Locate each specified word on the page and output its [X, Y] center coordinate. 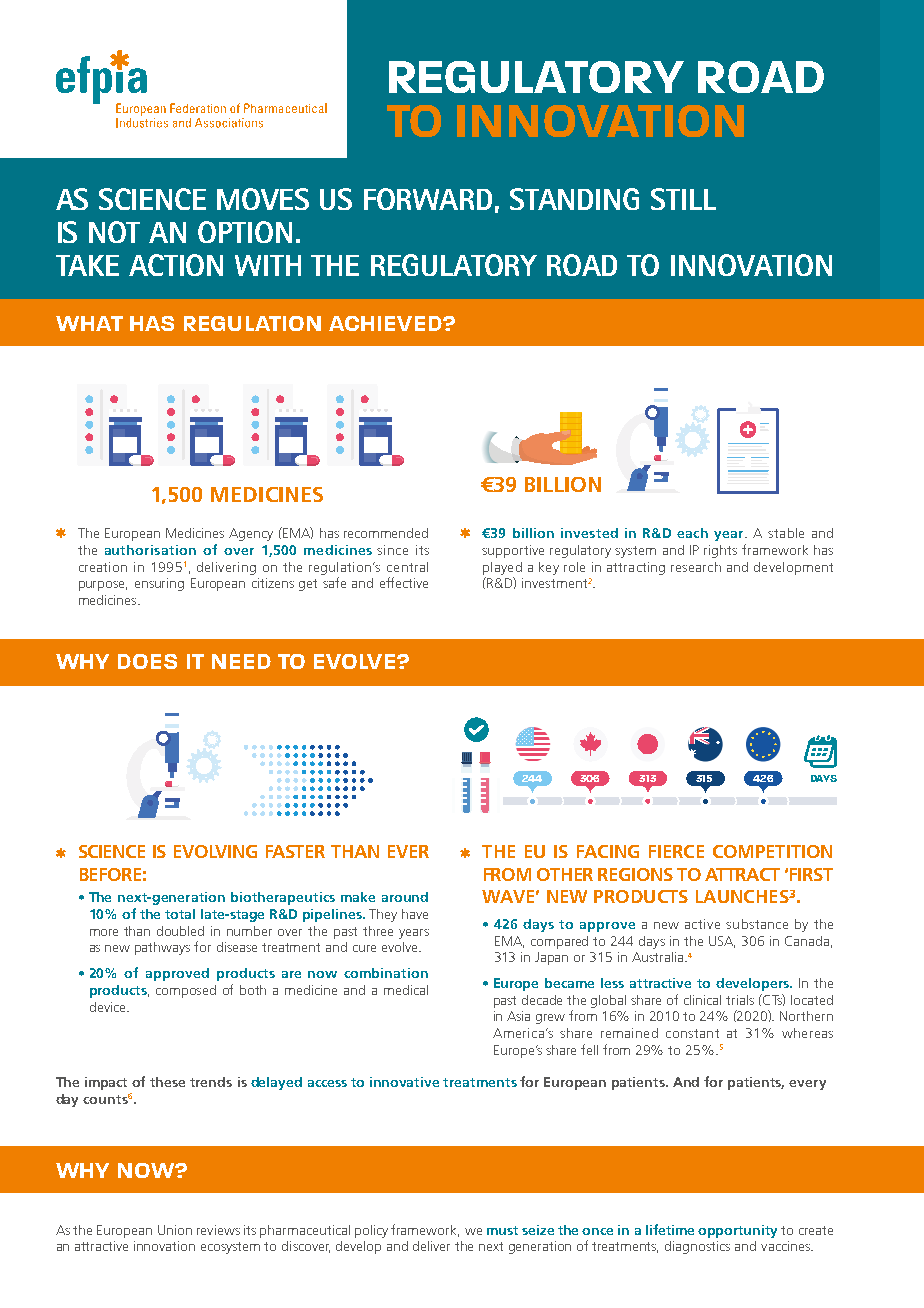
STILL [683, 199]
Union [175, 1230]
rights [720, 551]
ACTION [176, 265]
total [180, 914]
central [407, 567]
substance [757, 924]
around [405, 897]
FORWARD [428, 199]
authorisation [150, 550]
